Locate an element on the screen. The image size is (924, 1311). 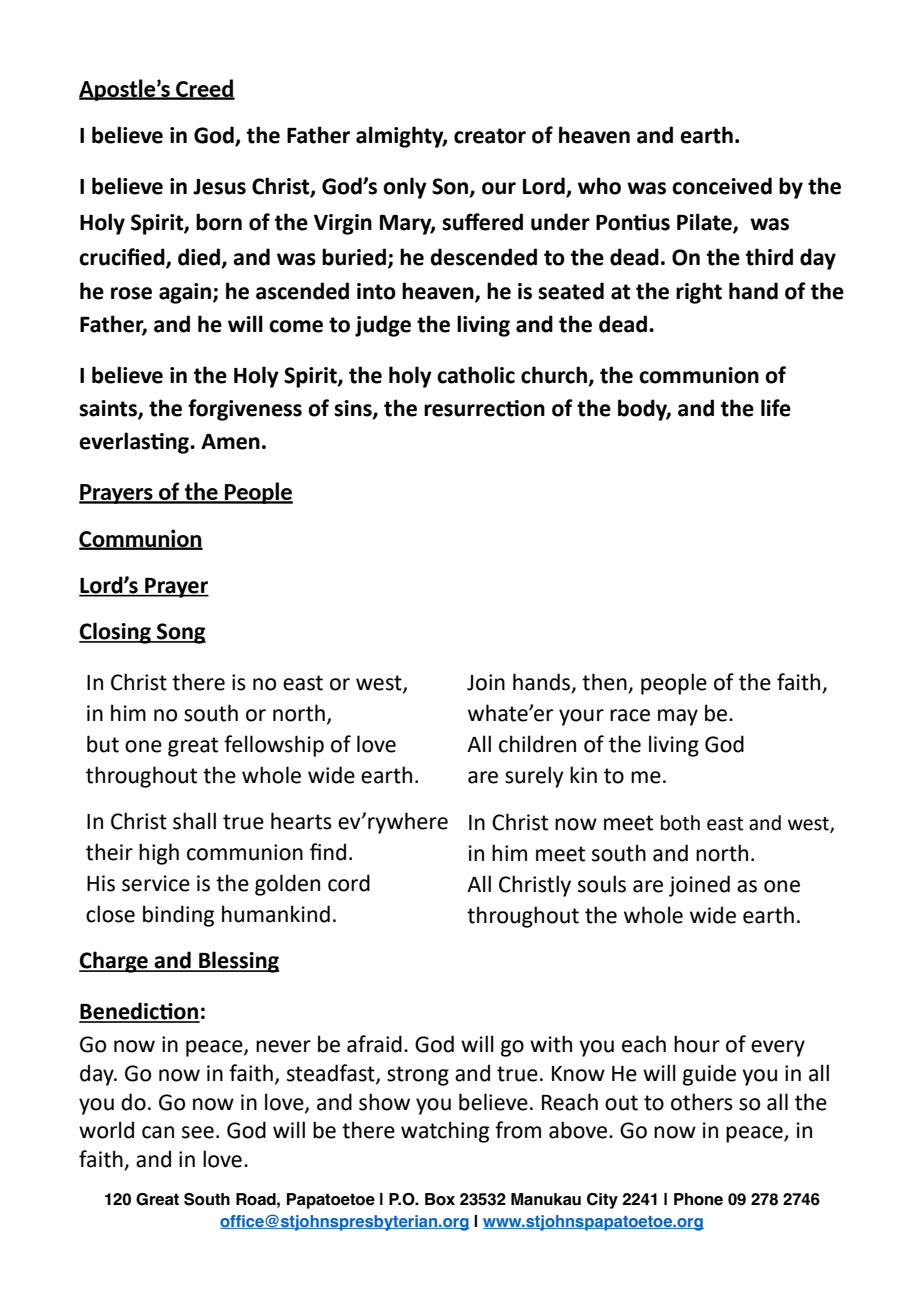
catholic is located at coordinates (476, 375).
